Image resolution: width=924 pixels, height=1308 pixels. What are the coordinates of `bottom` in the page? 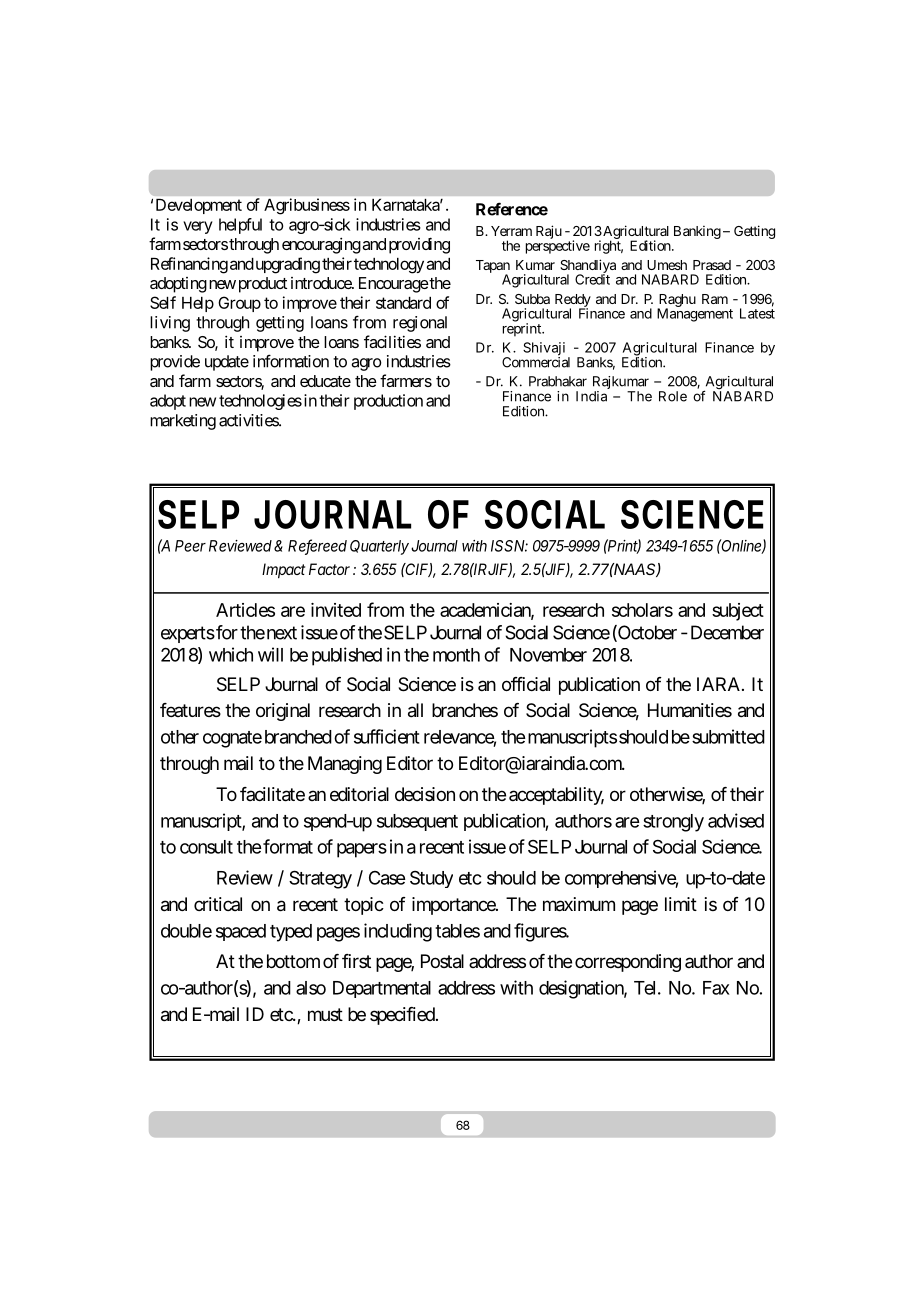 It's located at (293, 961).
